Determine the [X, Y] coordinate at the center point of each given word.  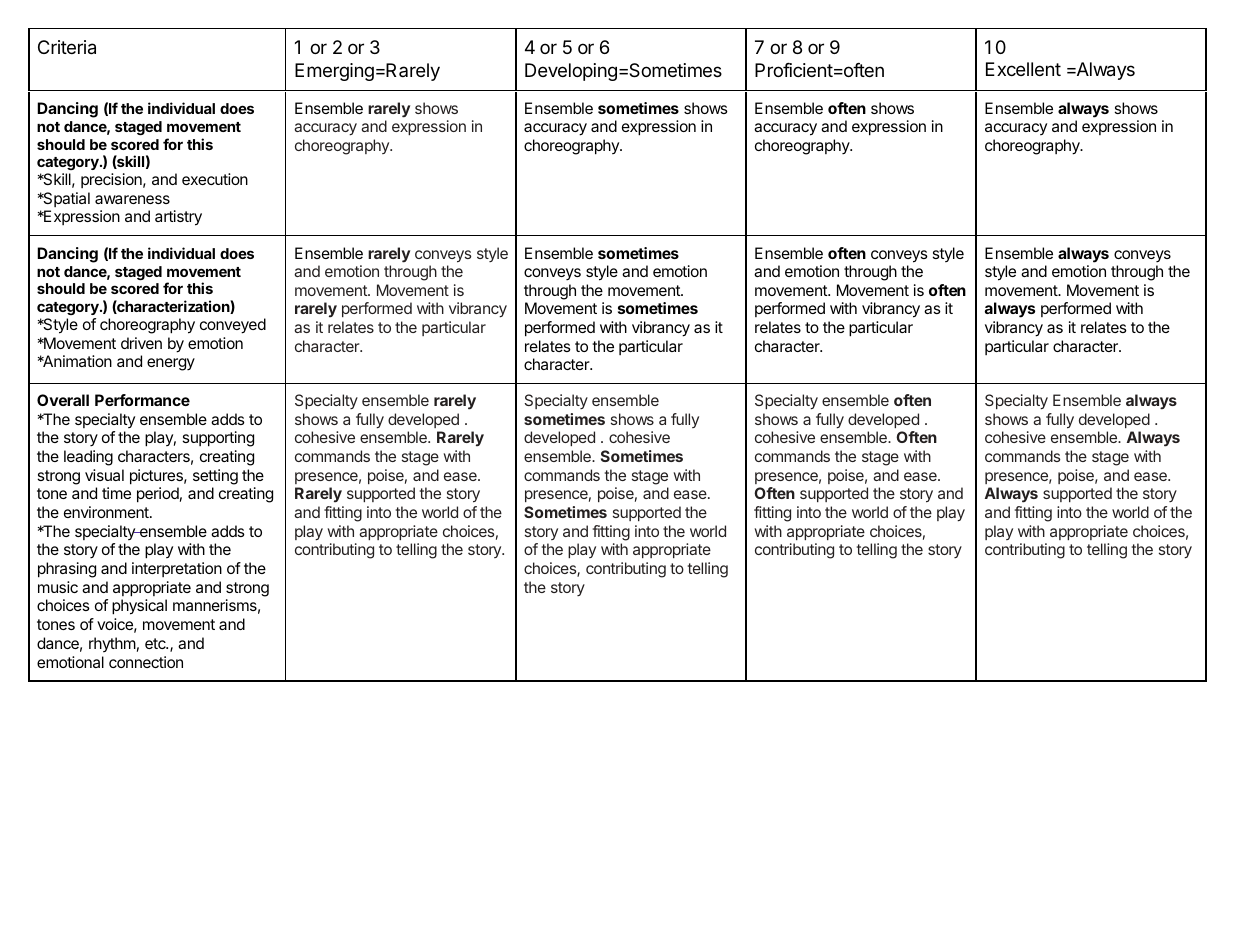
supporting [218, 439]
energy [171, 364]
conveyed [233, 326]
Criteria [67, 47]
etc [156, 643]
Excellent [1023, 69]
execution [215, 179]
